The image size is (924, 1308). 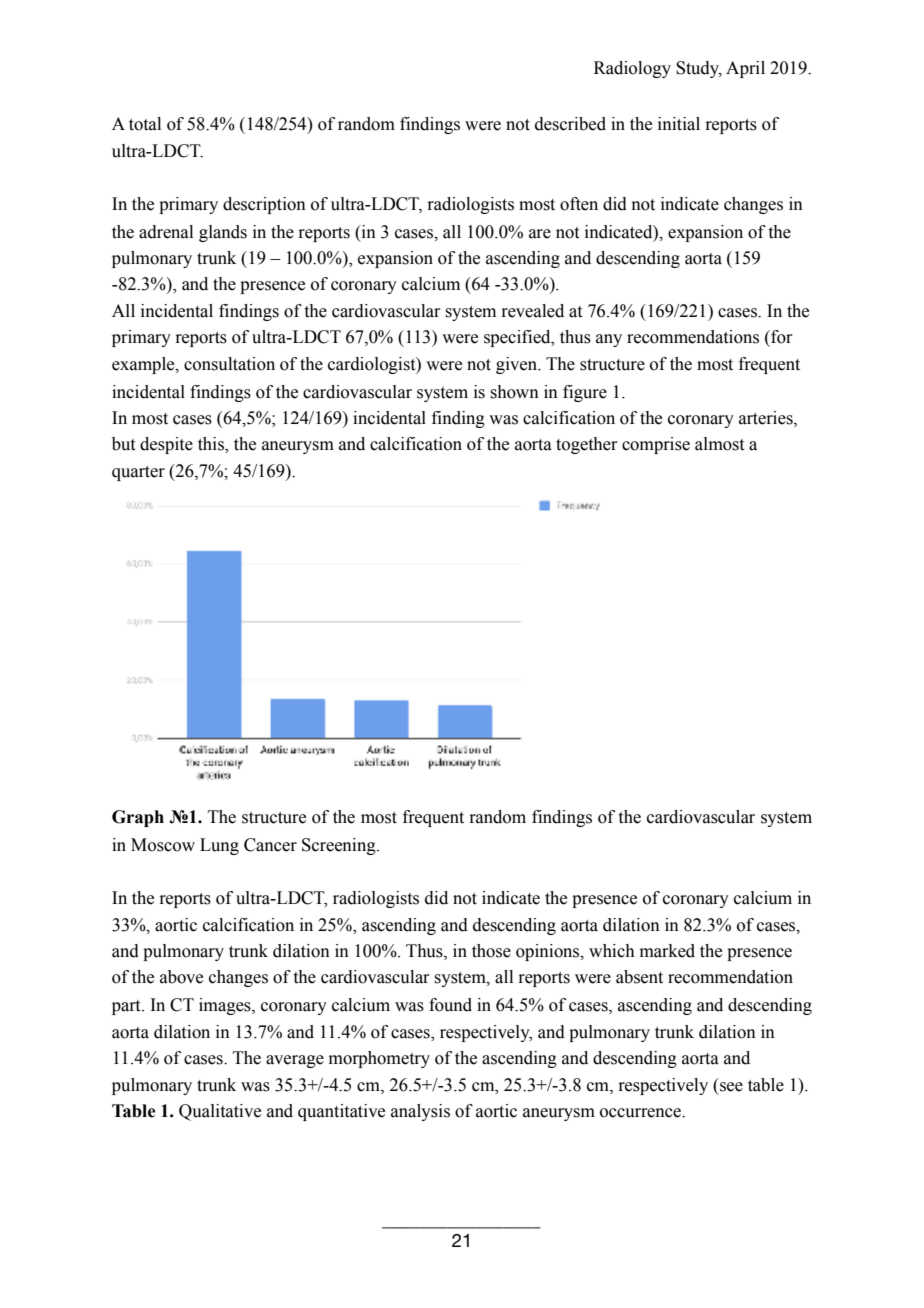 I want to click on Graph, so click(x=138, y=818).
